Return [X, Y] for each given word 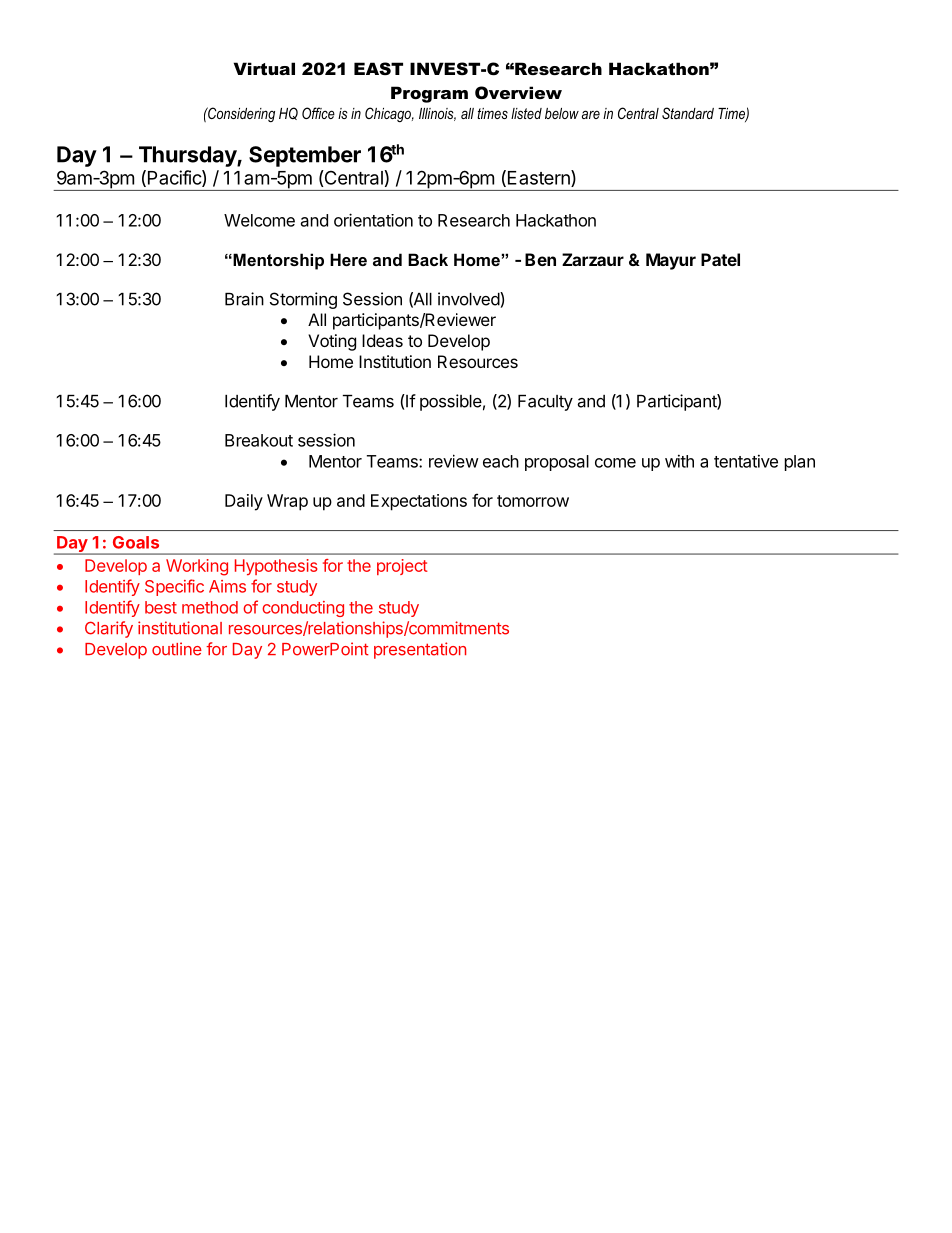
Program [429, 94]
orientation [373, 220]
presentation [420, 650]
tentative [746, 461]
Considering [240, 114]
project [402, 567]
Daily [244, 502]
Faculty [545, 403]
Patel [720, 259]
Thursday [188, 156]
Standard [688, 113]
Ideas [382, 340]
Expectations [419, 502]
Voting [332, 342]
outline [177, 649]
